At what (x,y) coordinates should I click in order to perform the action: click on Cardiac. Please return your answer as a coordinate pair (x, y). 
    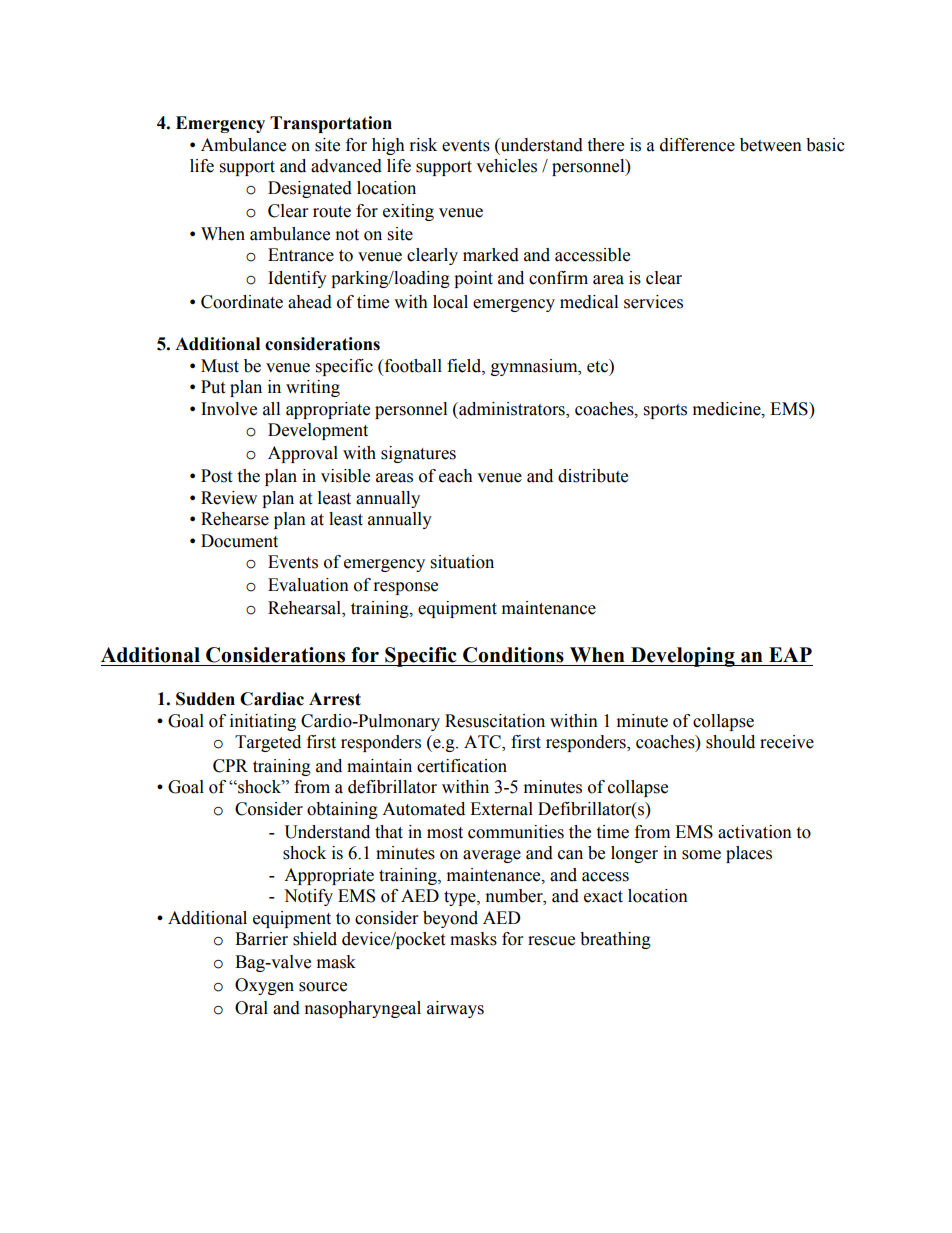
    Looking at the image, I should click on (272, 699).
